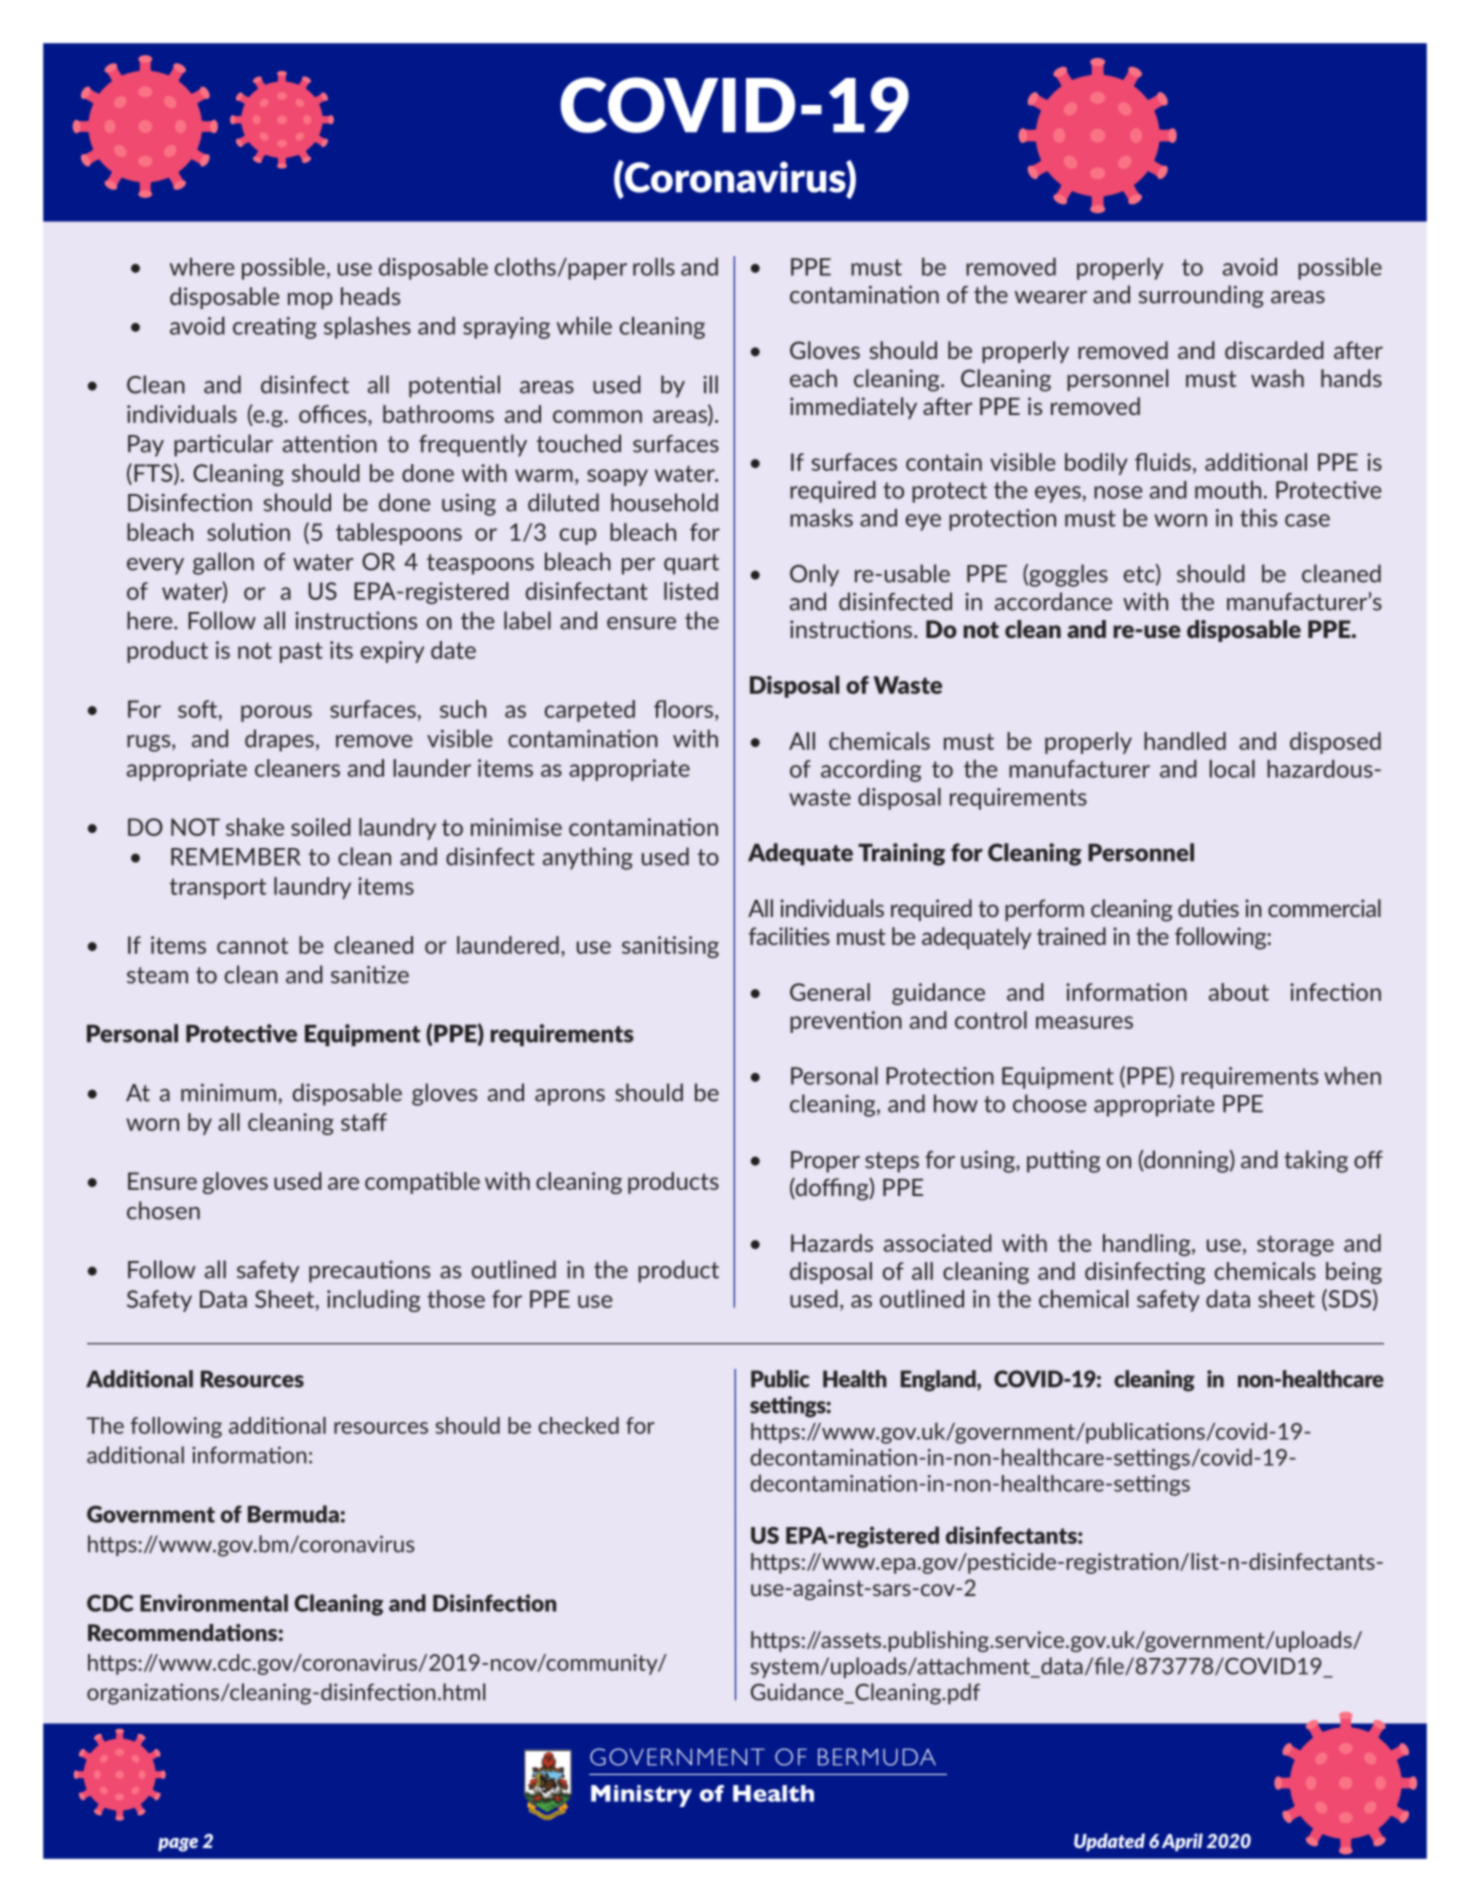 The height and width of the screenshot is (1902, 1470). I want to click on ill, so click(710, 384).
